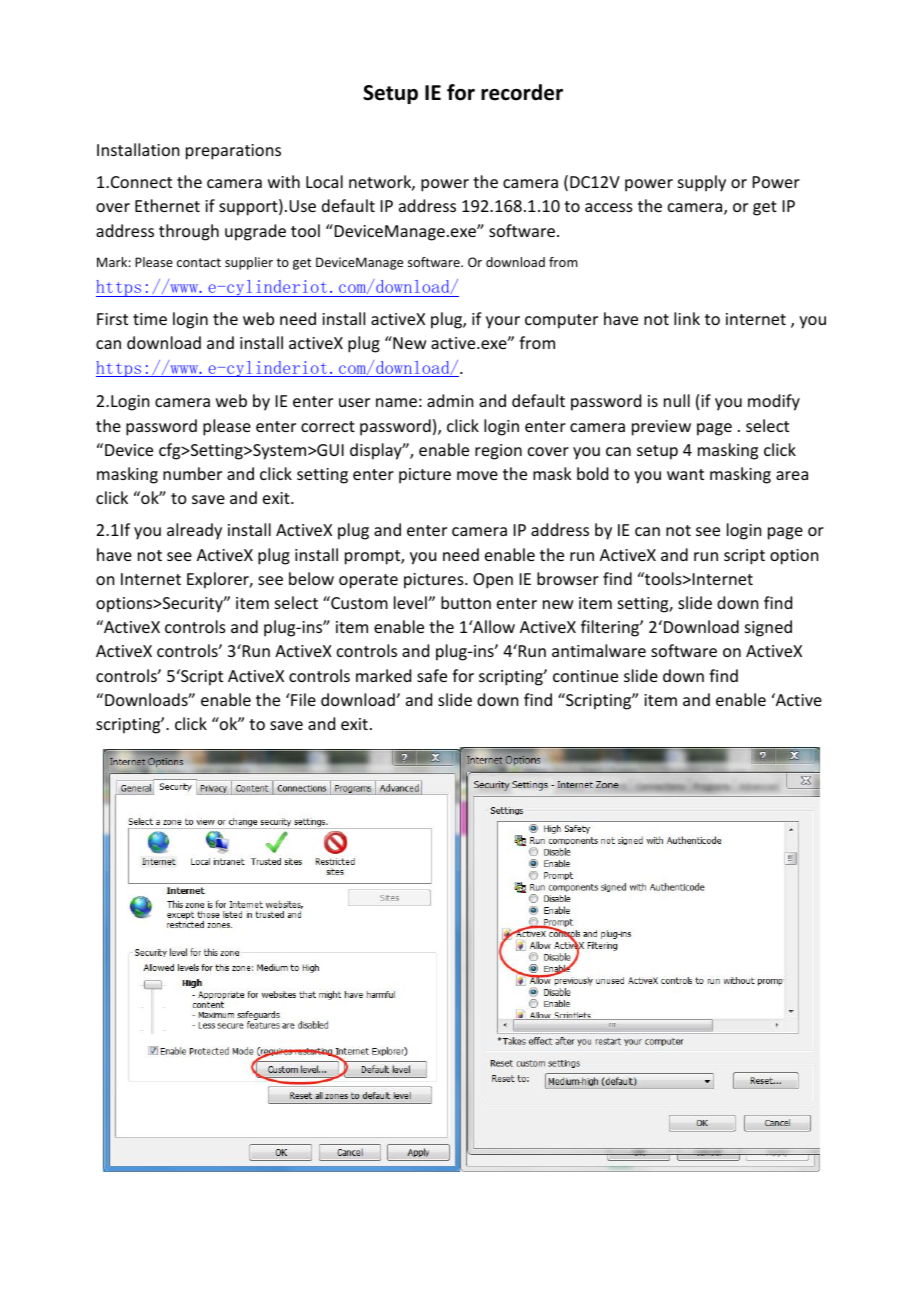  Describe the element at coordinates (685, 474) in the image. I see `want` at that location.
